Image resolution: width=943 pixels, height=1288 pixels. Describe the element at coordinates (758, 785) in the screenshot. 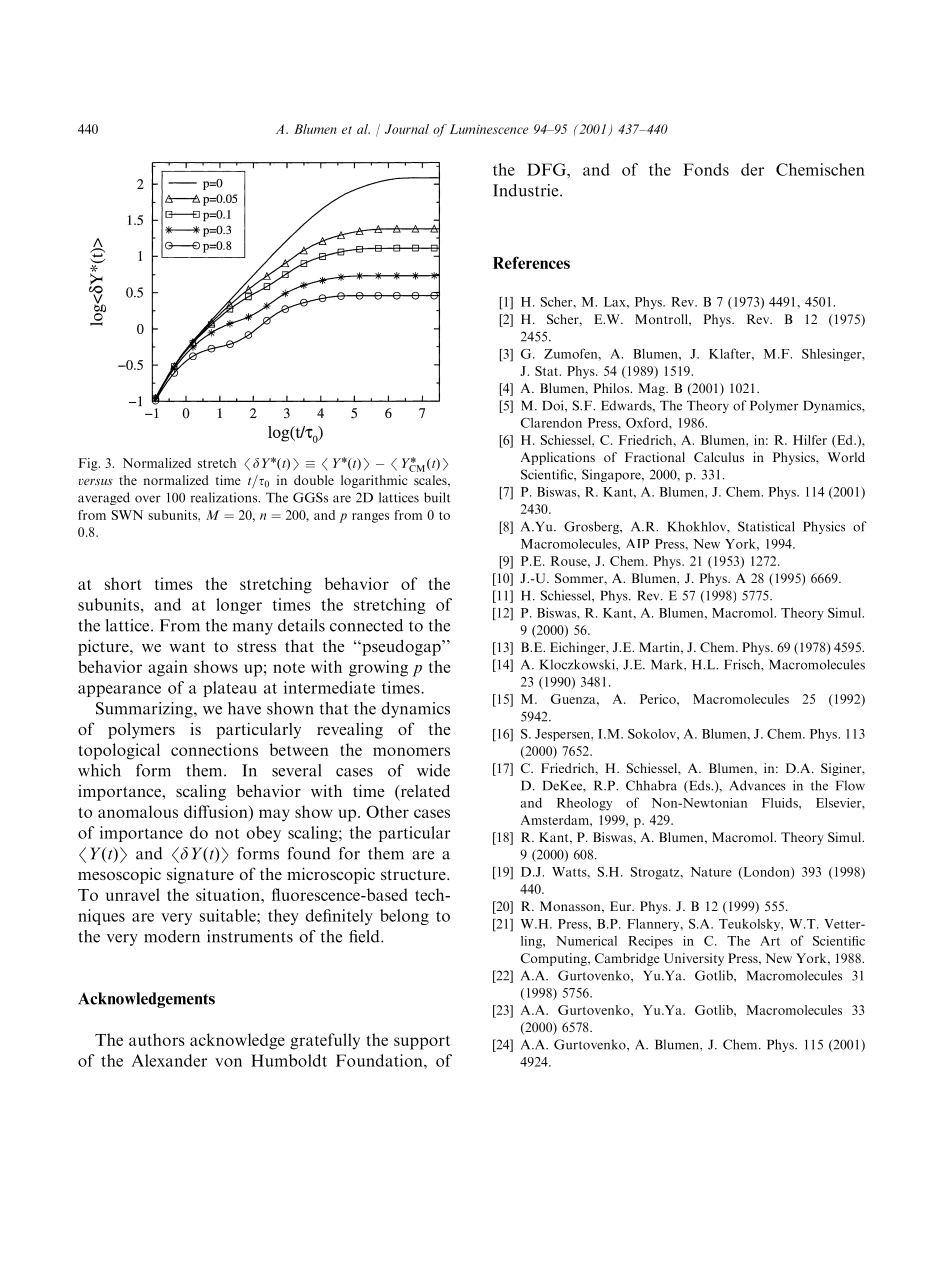

I see `Advances` at that location.
